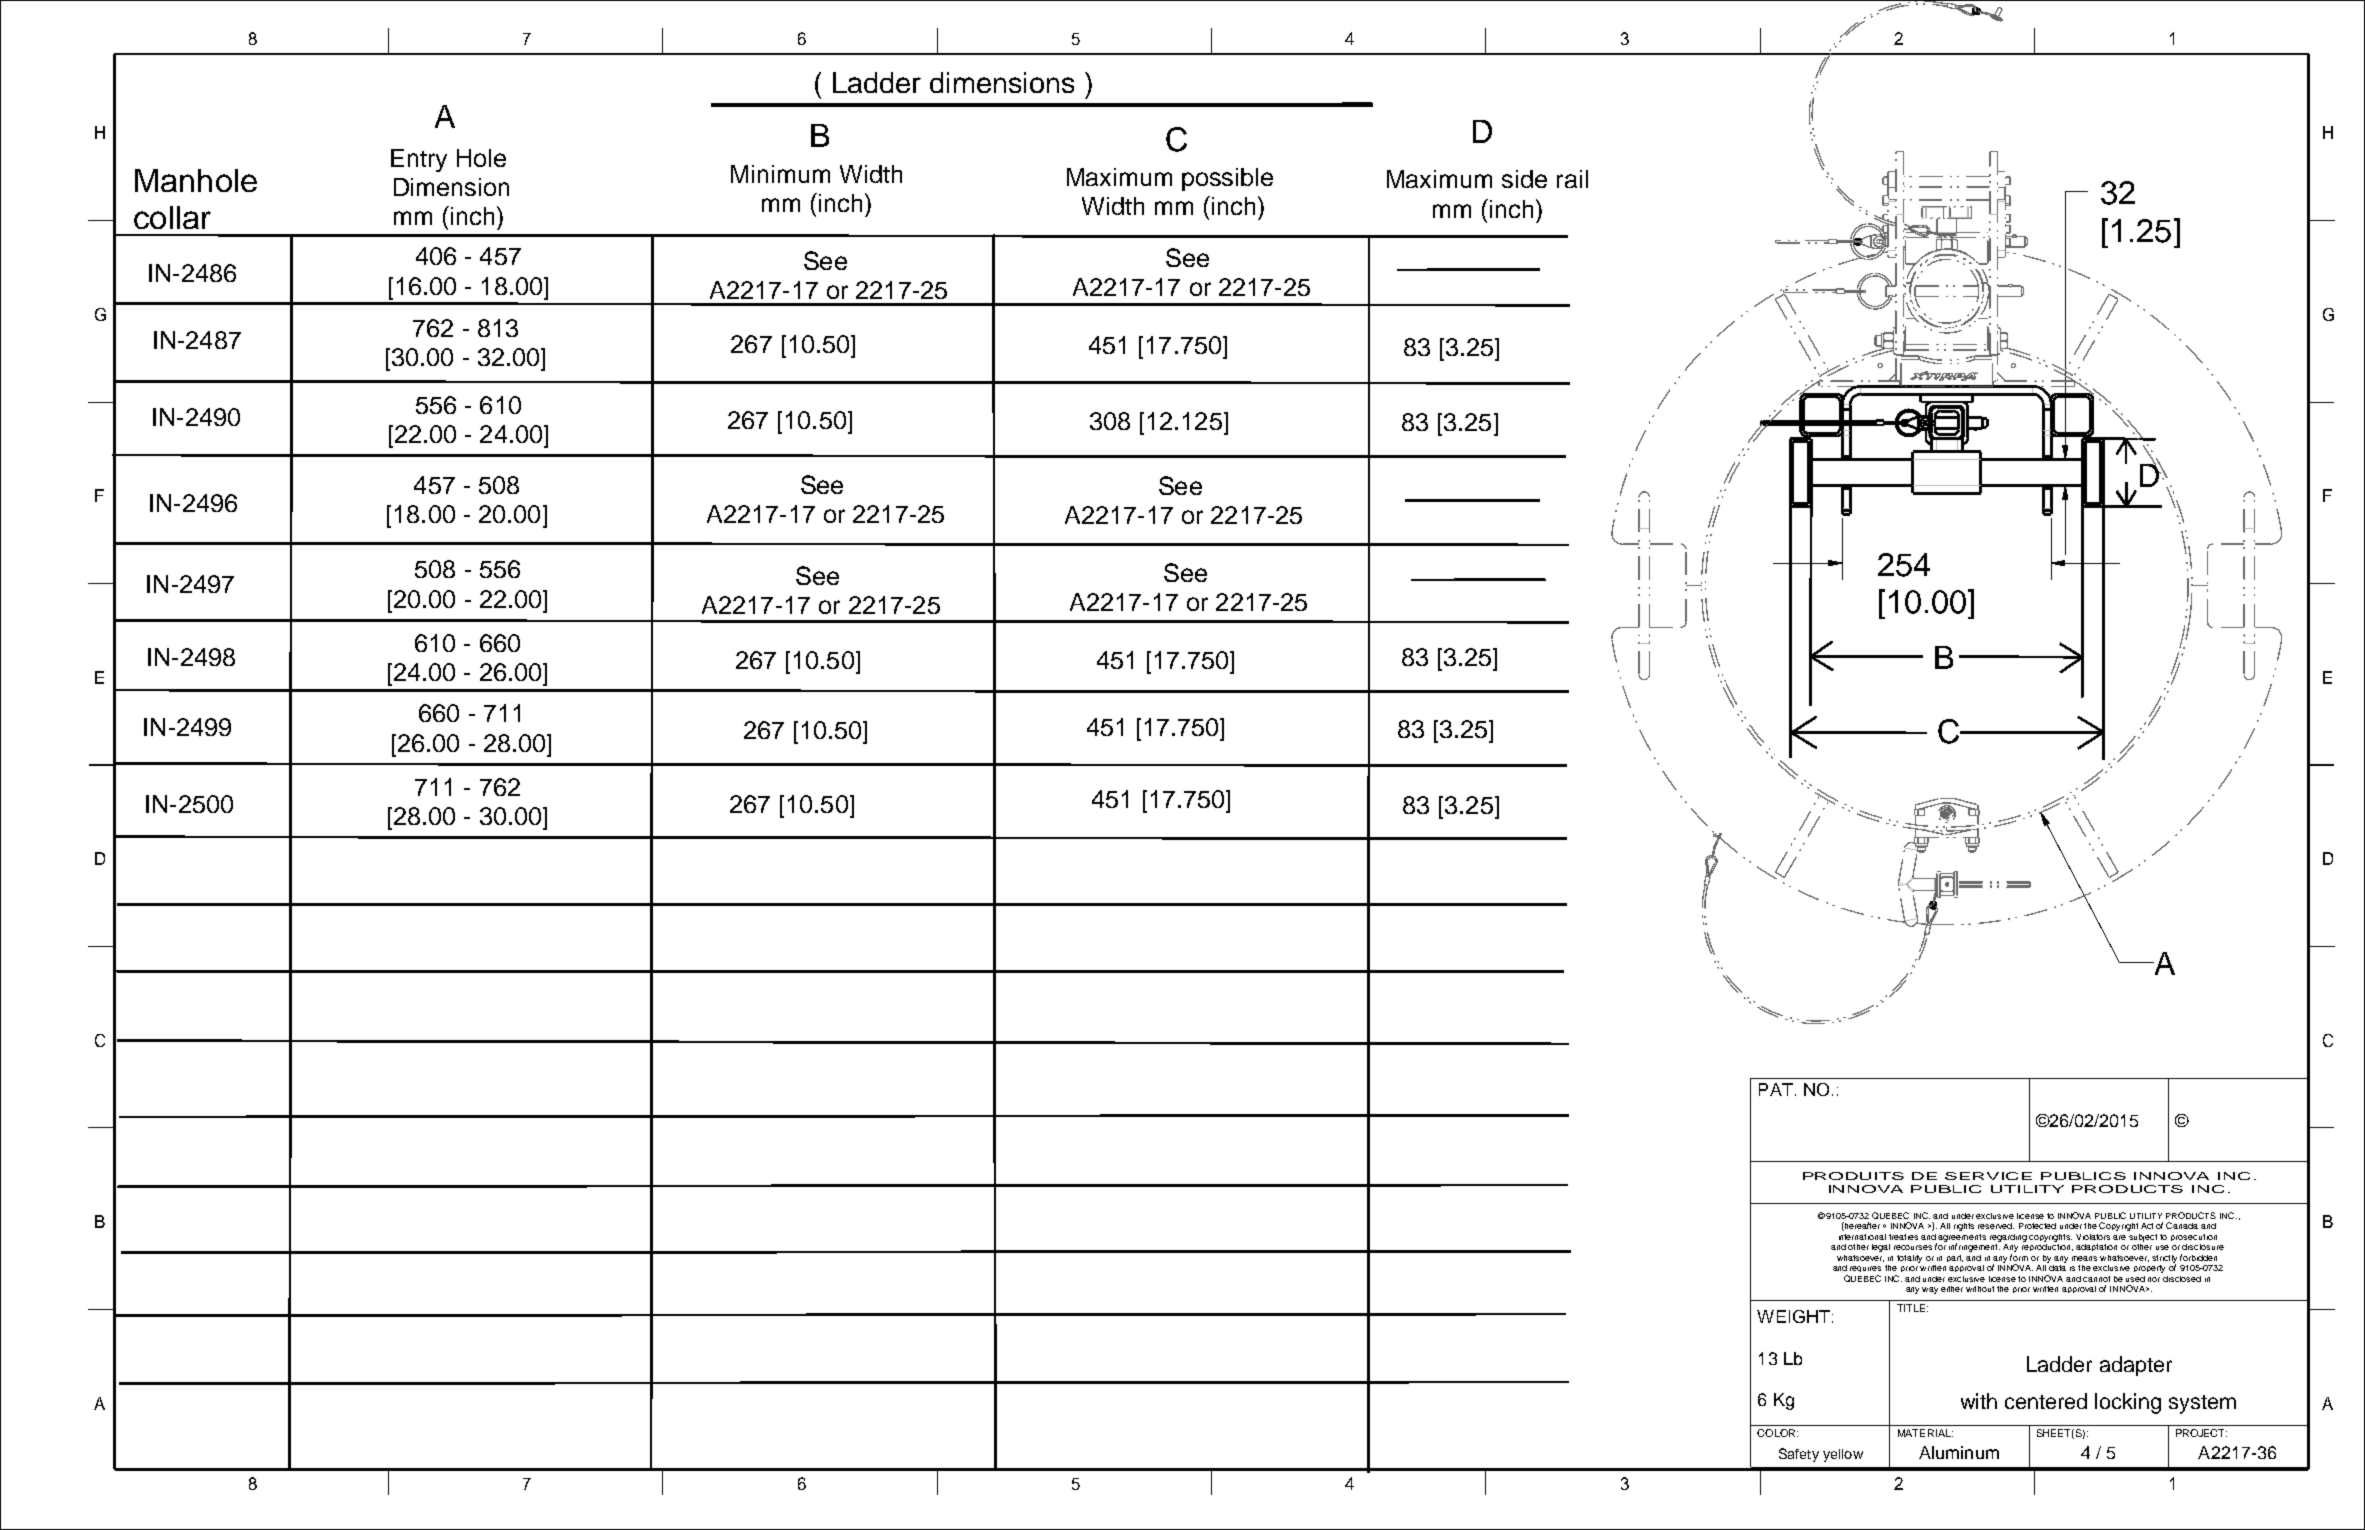 The width and height of the screenshot is (2365, 1530). What do you see at coordinates (1862, 1237) in the screenshot?
I see `international` at bounding box center [1862, 1237].
